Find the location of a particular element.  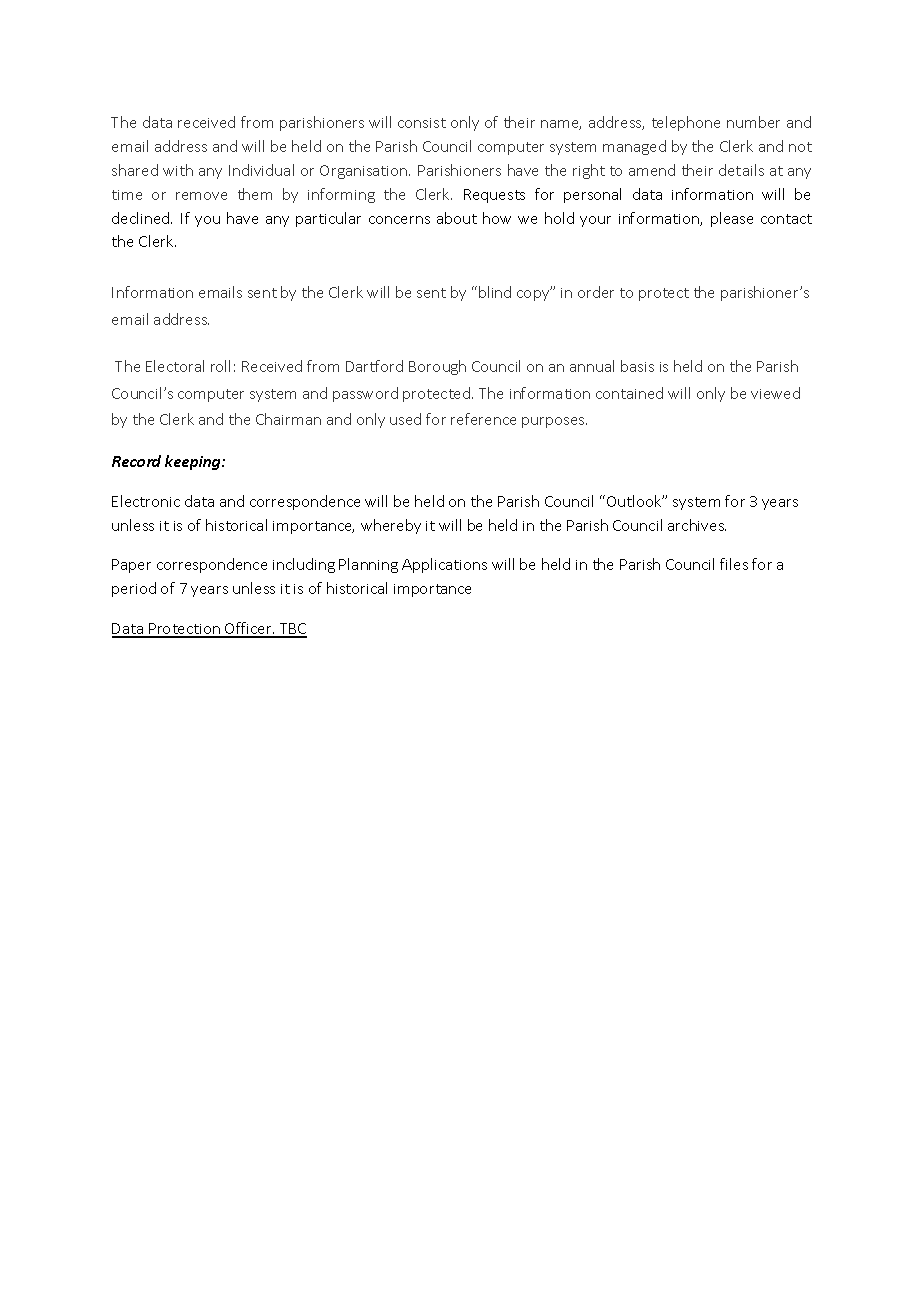

keeping is located at coordinates (194, 462).
